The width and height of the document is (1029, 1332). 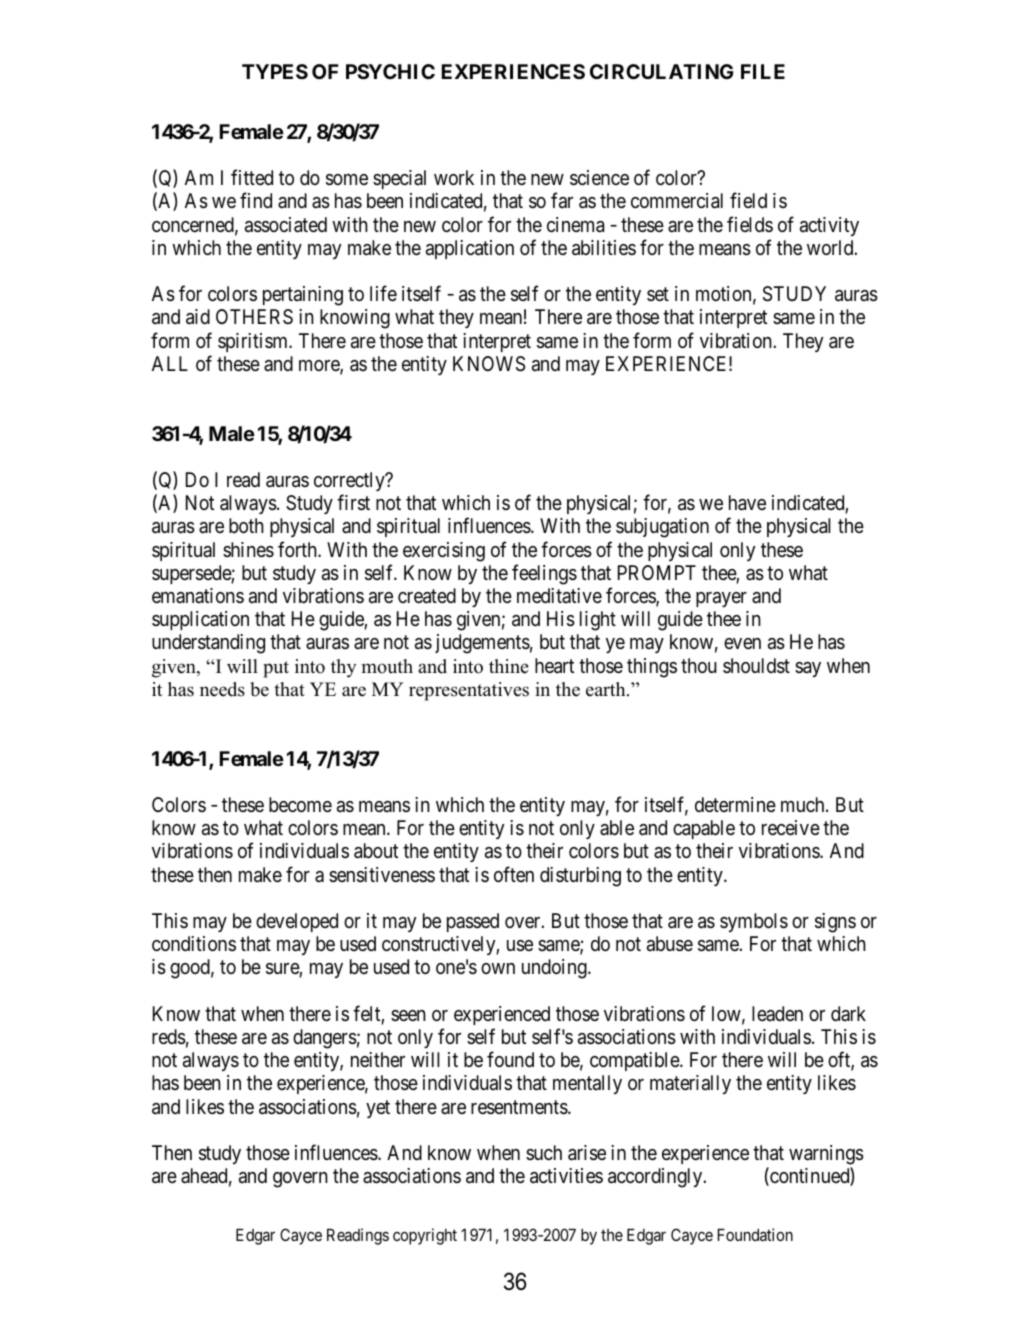 I want to click on FILE, so click(x=763, y=71).
